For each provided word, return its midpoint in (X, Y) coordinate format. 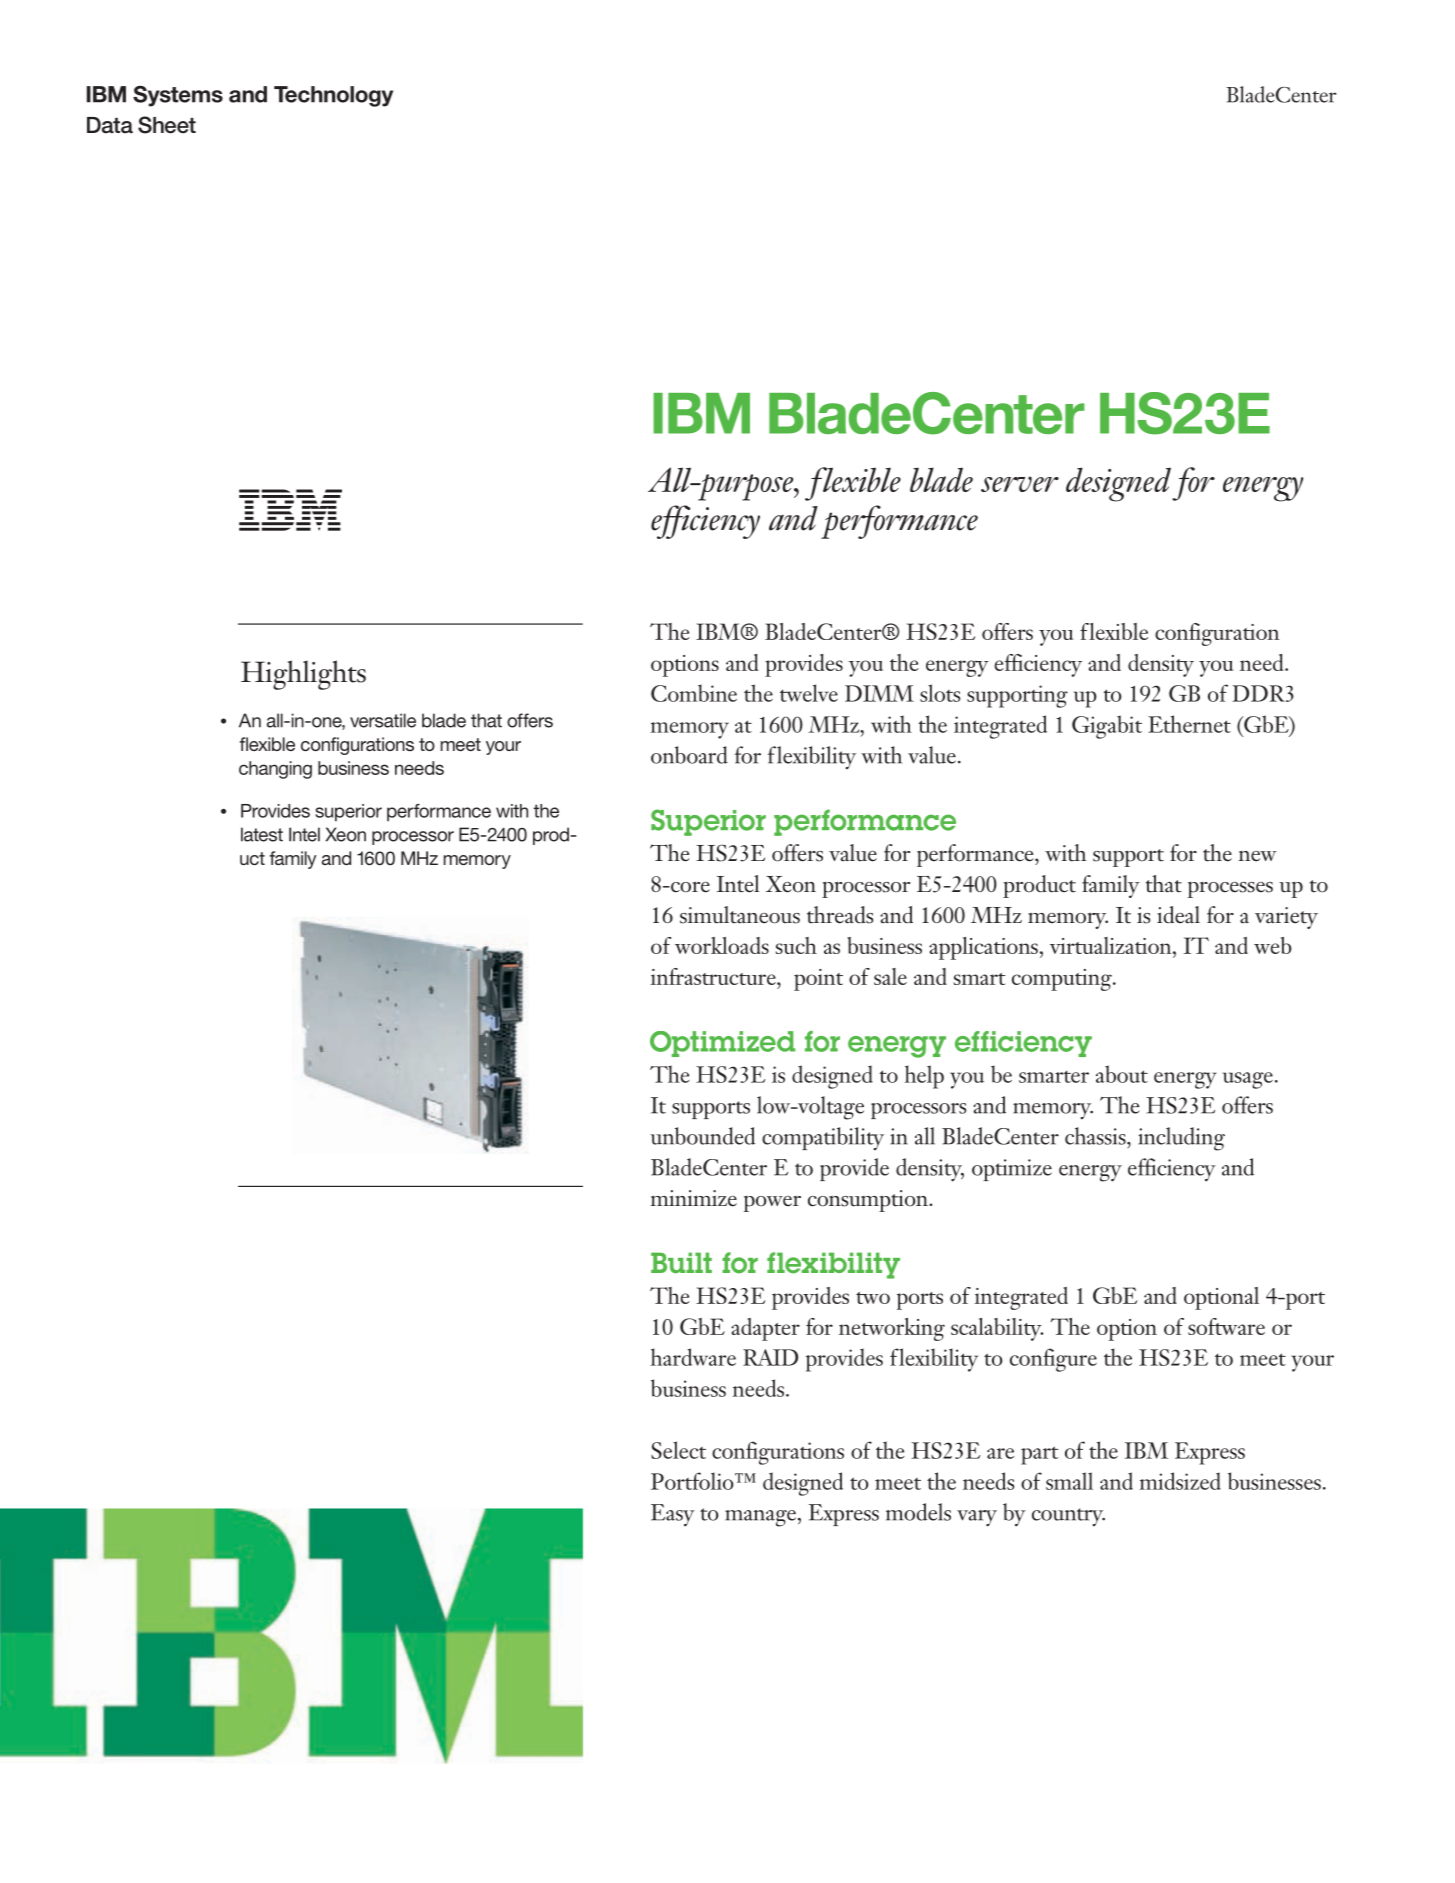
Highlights (303, 675)
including (1181, 1139)
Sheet (167, 125)
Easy (673, 1515)
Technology (333, 96)
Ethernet (1189, 724)
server (1020, 484)
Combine (694, 693)
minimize (694, 1198)
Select (678, 1450)
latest (262, 834)
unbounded (702, 1136)
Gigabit (1107, 727)
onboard (689, 755)
